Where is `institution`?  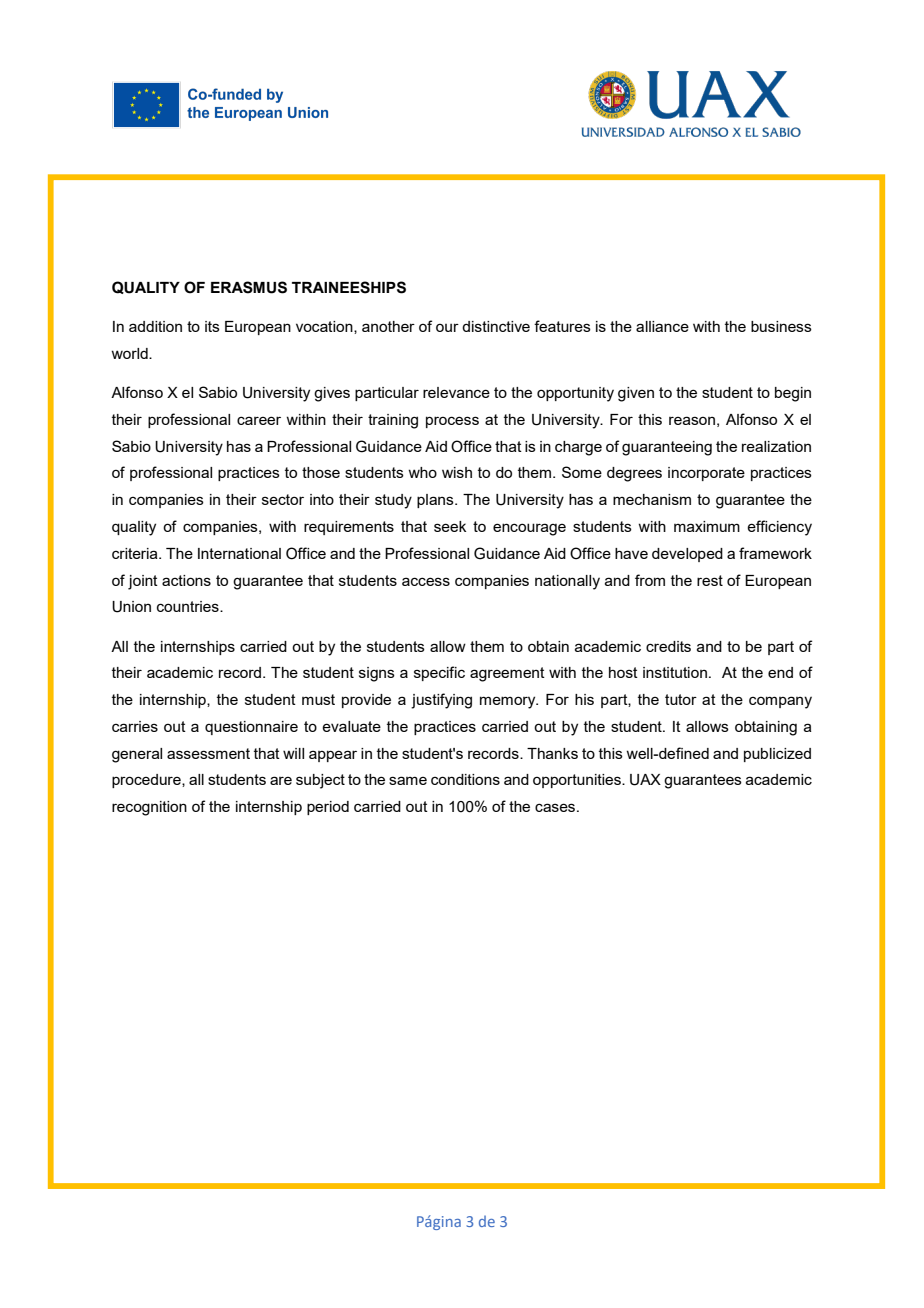 institution is located at coordinates (675, 672).
